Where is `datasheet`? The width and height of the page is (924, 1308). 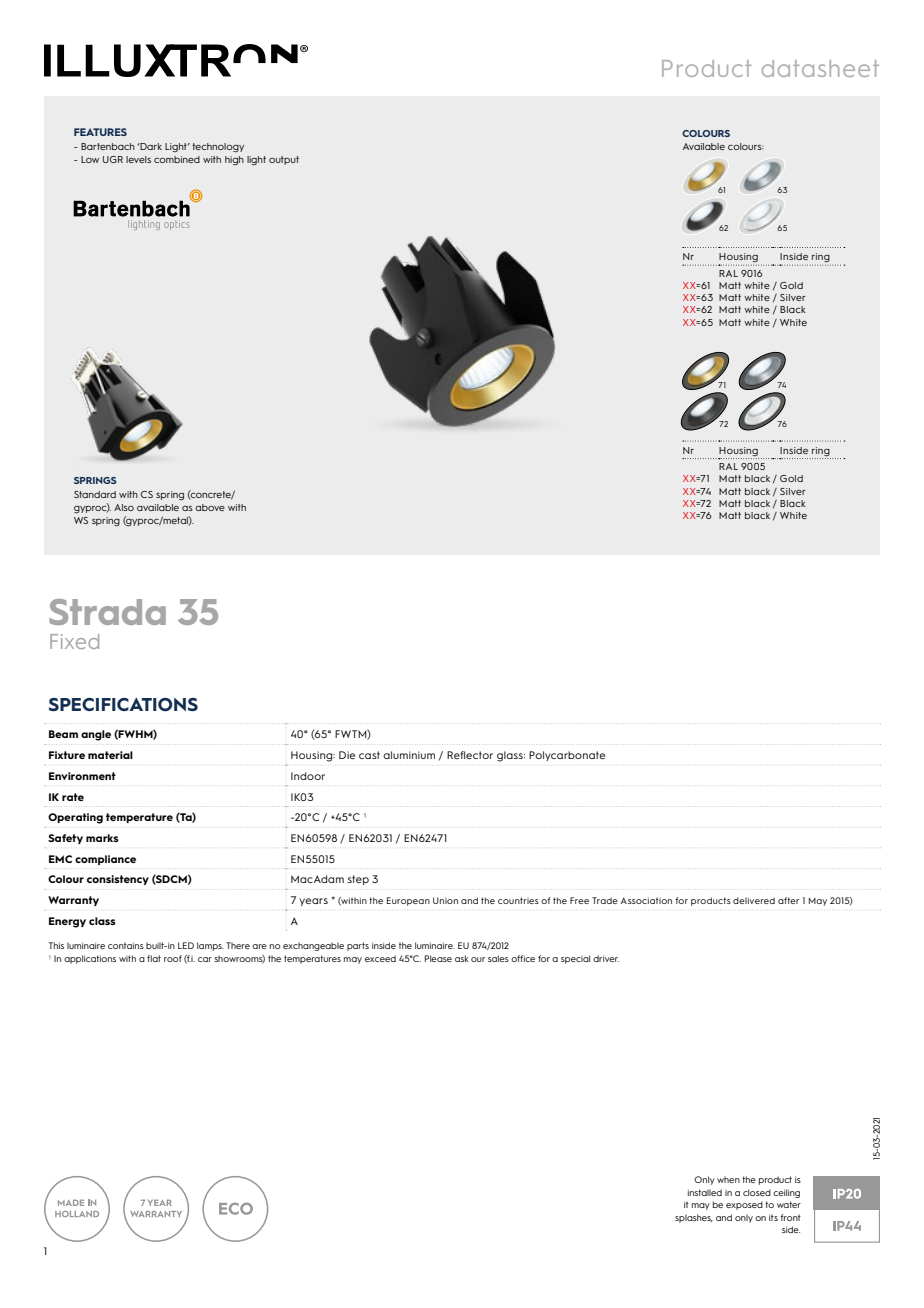 datasheet is located at coordinates (820, 68).
